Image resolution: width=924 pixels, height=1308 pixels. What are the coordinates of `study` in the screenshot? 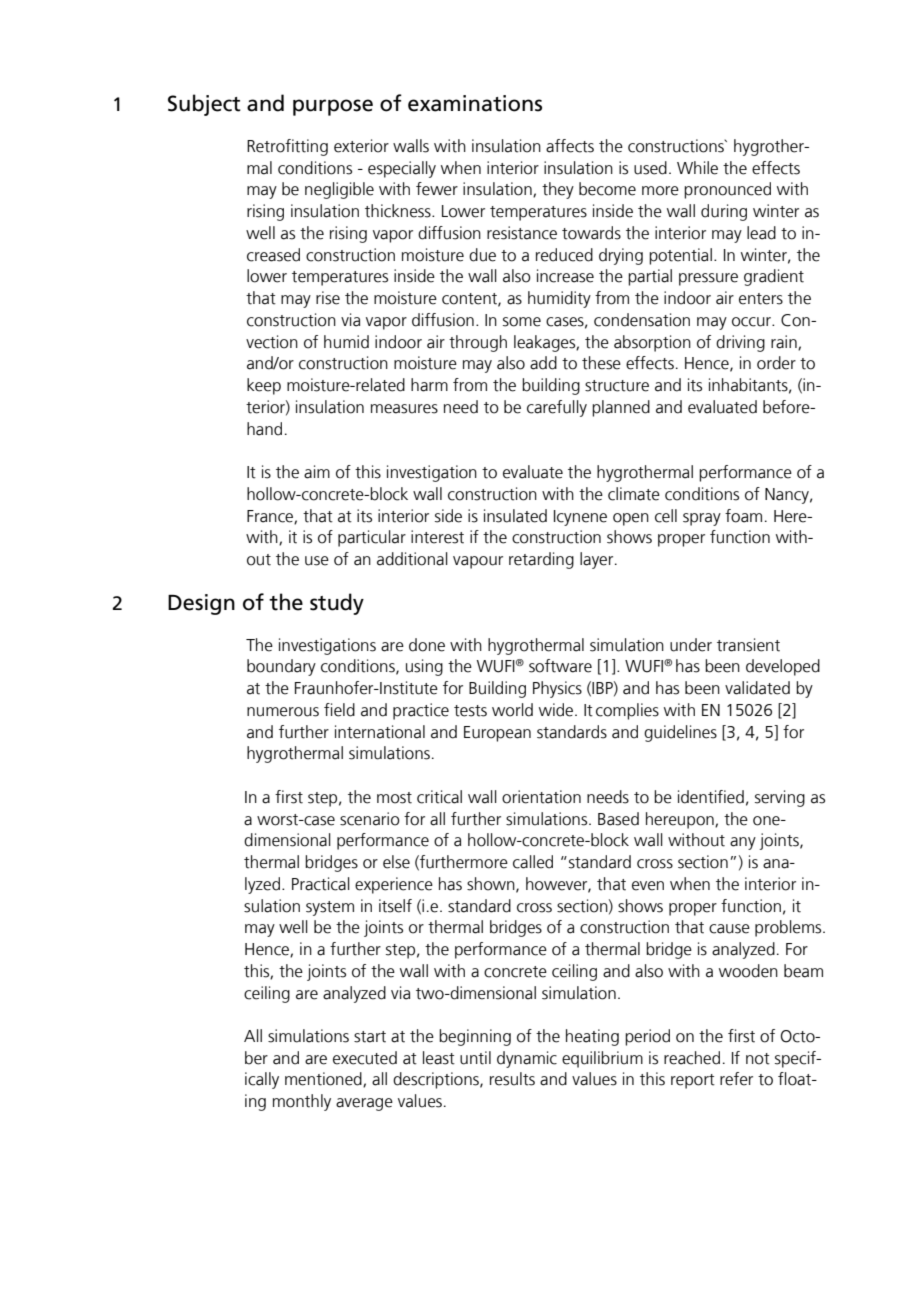 It's located at (337, 604).
